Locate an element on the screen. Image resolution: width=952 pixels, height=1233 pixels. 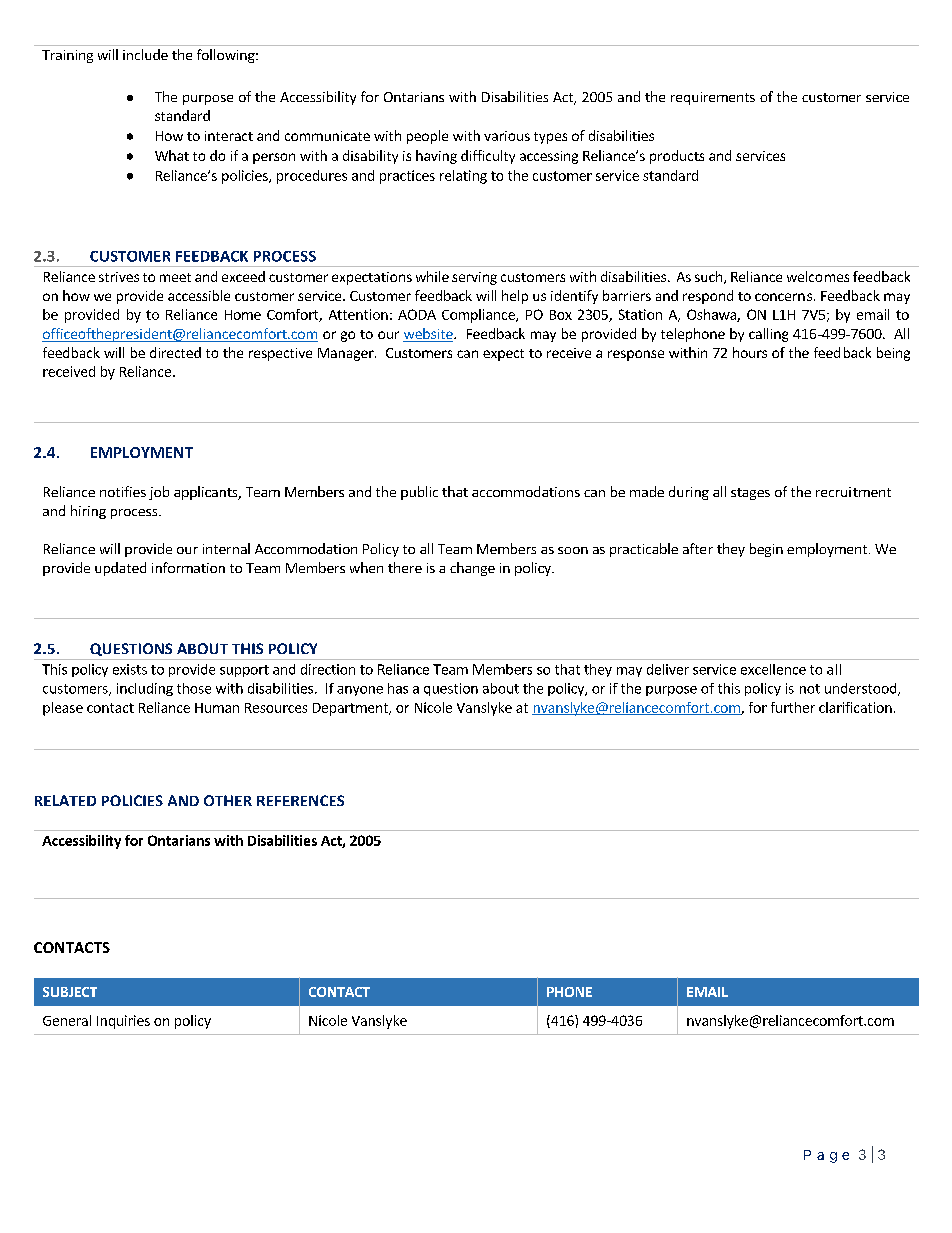
include is located at coordinates (145, 54).
